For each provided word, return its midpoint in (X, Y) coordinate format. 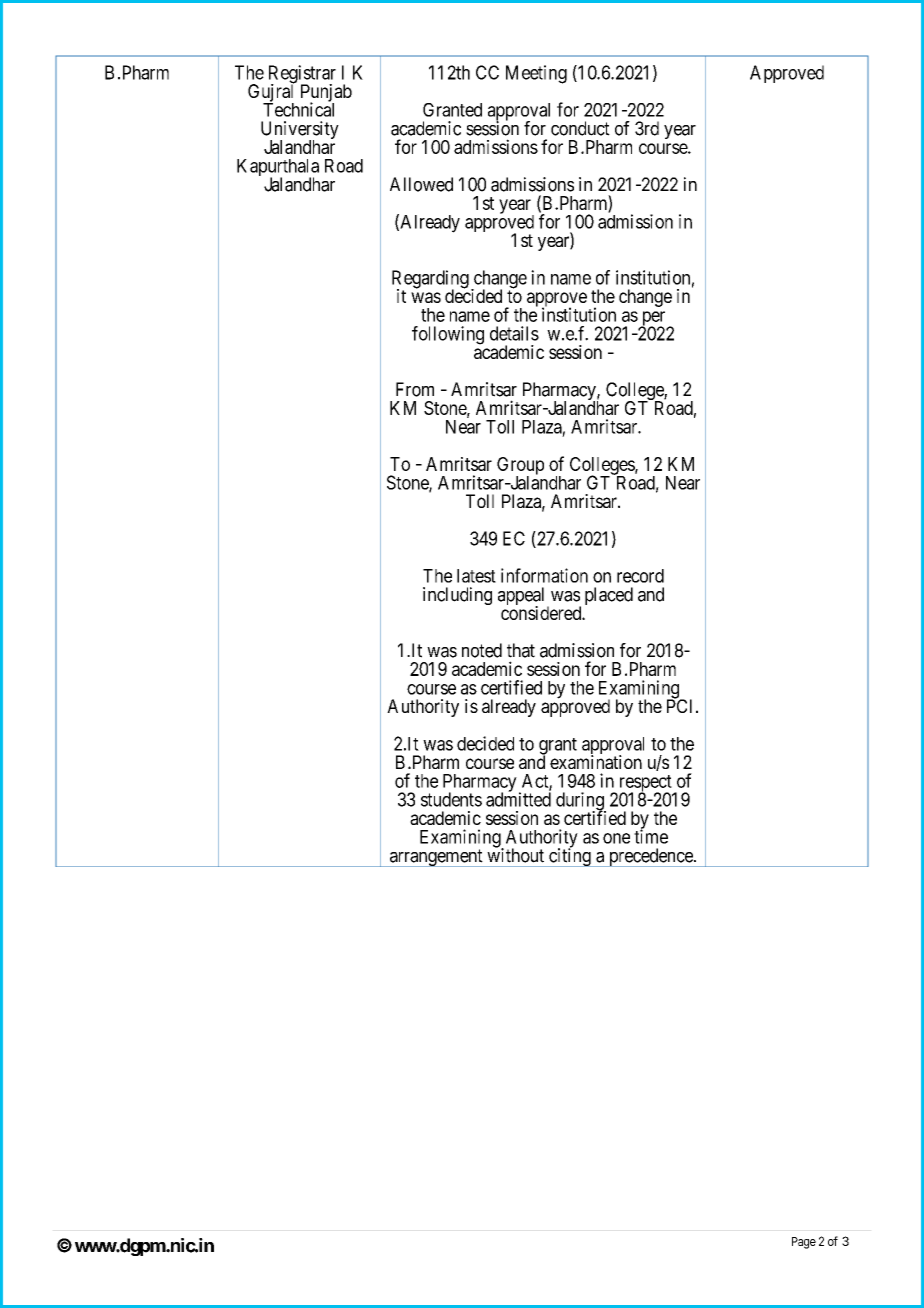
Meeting (536, 74)
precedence (650, 857)
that (521, 650)
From (415, 389)
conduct (580, 128)
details (514, 333)
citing (570, 857)
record (640, 576)
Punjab (326, 94)
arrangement (436, 858)
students (451, 799)
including (457, 596)
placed (609, 596)
